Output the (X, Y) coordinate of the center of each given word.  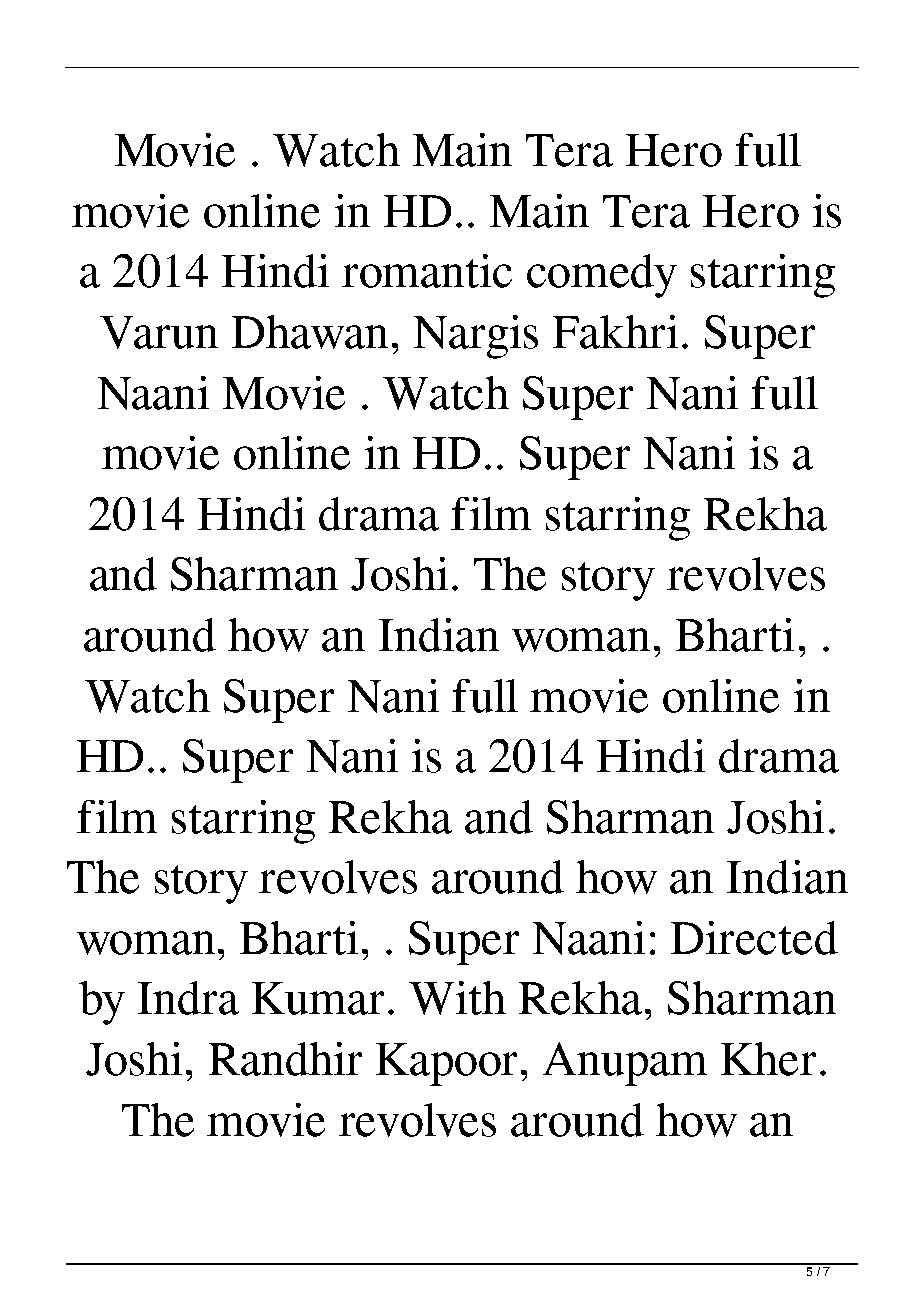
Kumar (318, 998)
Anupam (625, 1064)
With (457, 998)
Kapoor (446, 1064)
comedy (602, 276)
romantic (427, 271)
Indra (188, 998)
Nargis (476, 337)
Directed (754, 938)
